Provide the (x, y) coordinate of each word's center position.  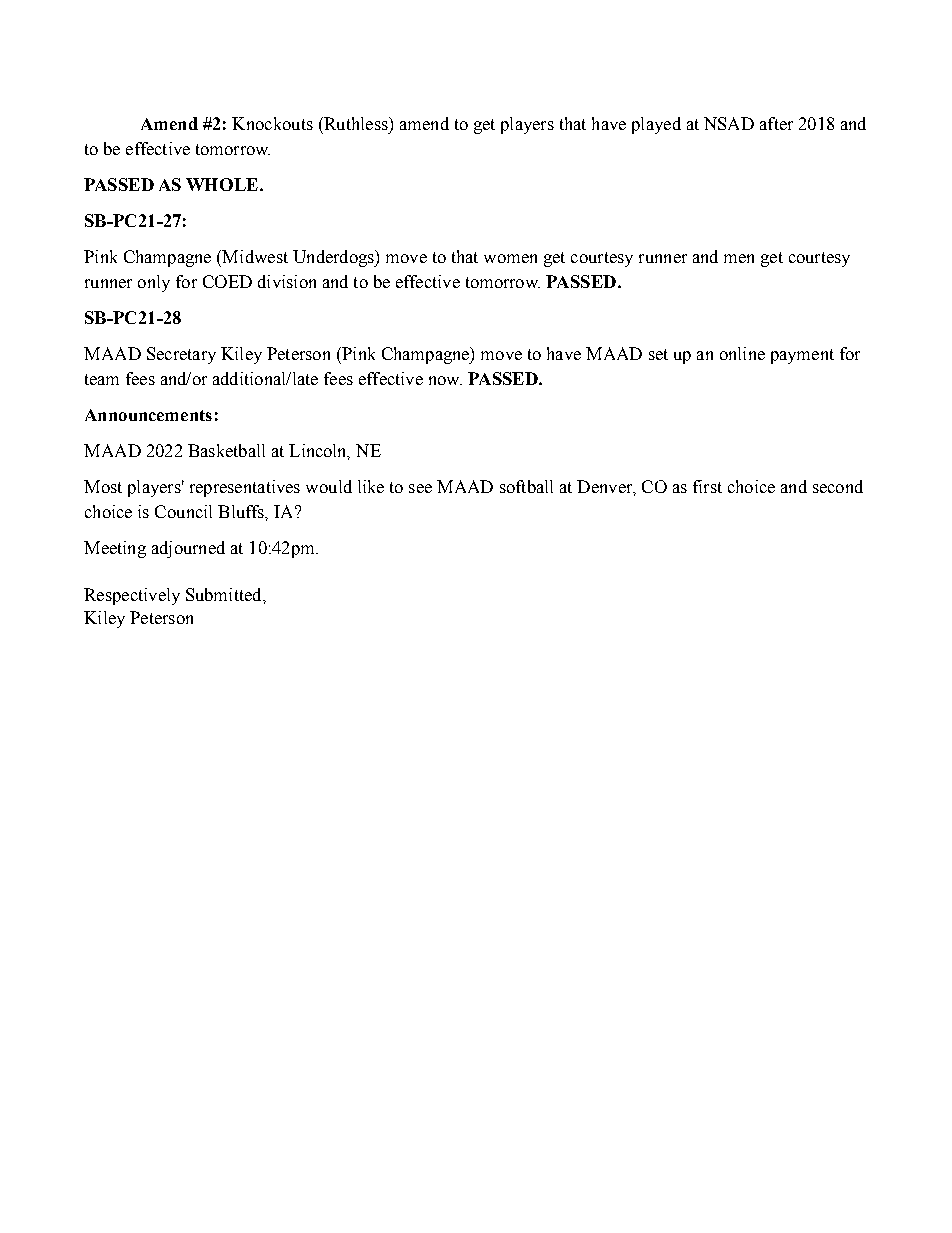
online (742, 353)
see (420, 488)
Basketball (226, 450)
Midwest (255, 256)
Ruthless (356, 123)
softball (526, 486)
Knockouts (272, 123)
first (707, 486)
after (776, 123)
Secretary (181, 355)
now (445, 380)
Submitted (225, 594)
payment (802, 356)
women (510, 258)
